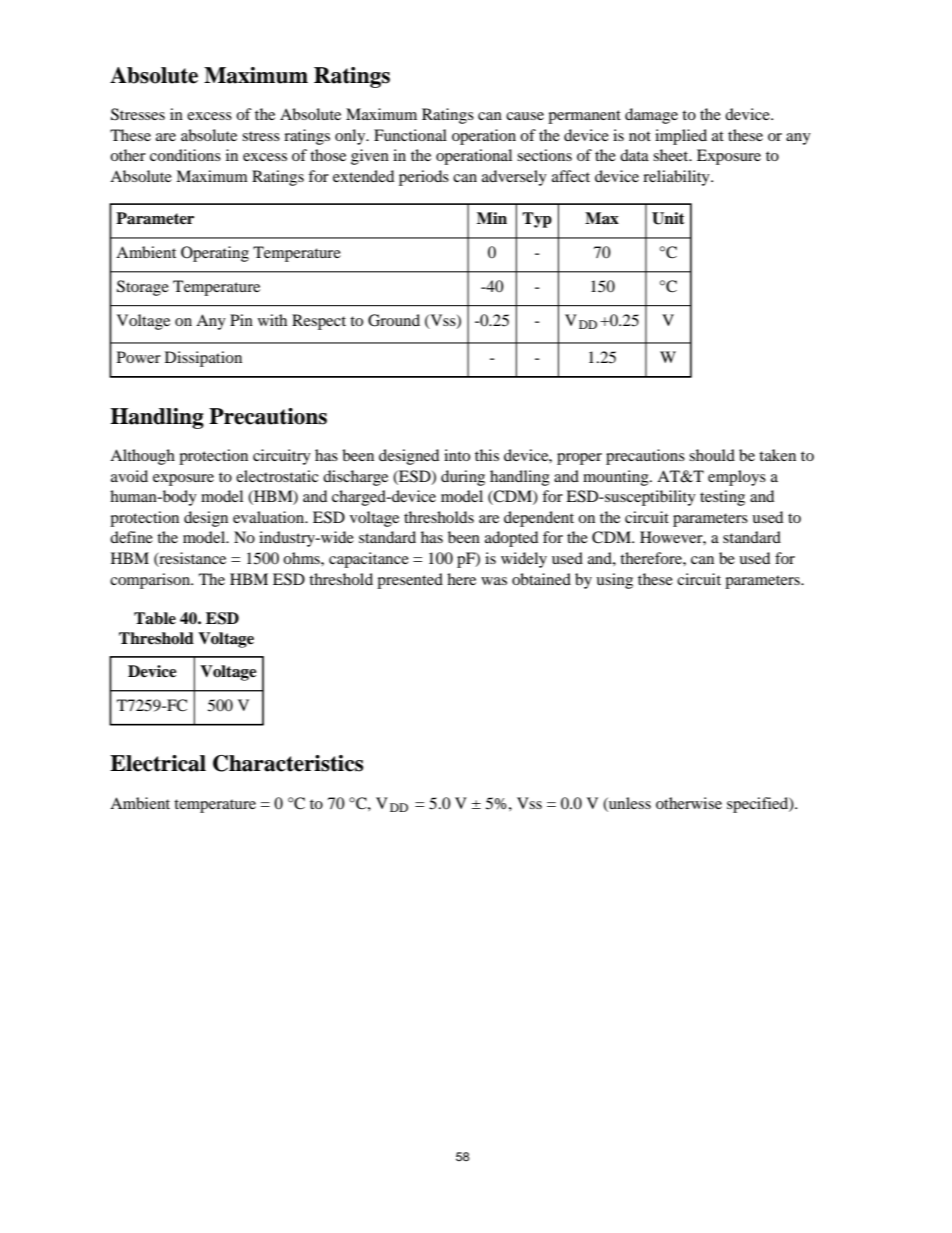 This screenshot has width=952, height=1233. What do you see at coordinates (681, 137) in the screenshot?
I see `implied` at bounding box center [681, 137].
